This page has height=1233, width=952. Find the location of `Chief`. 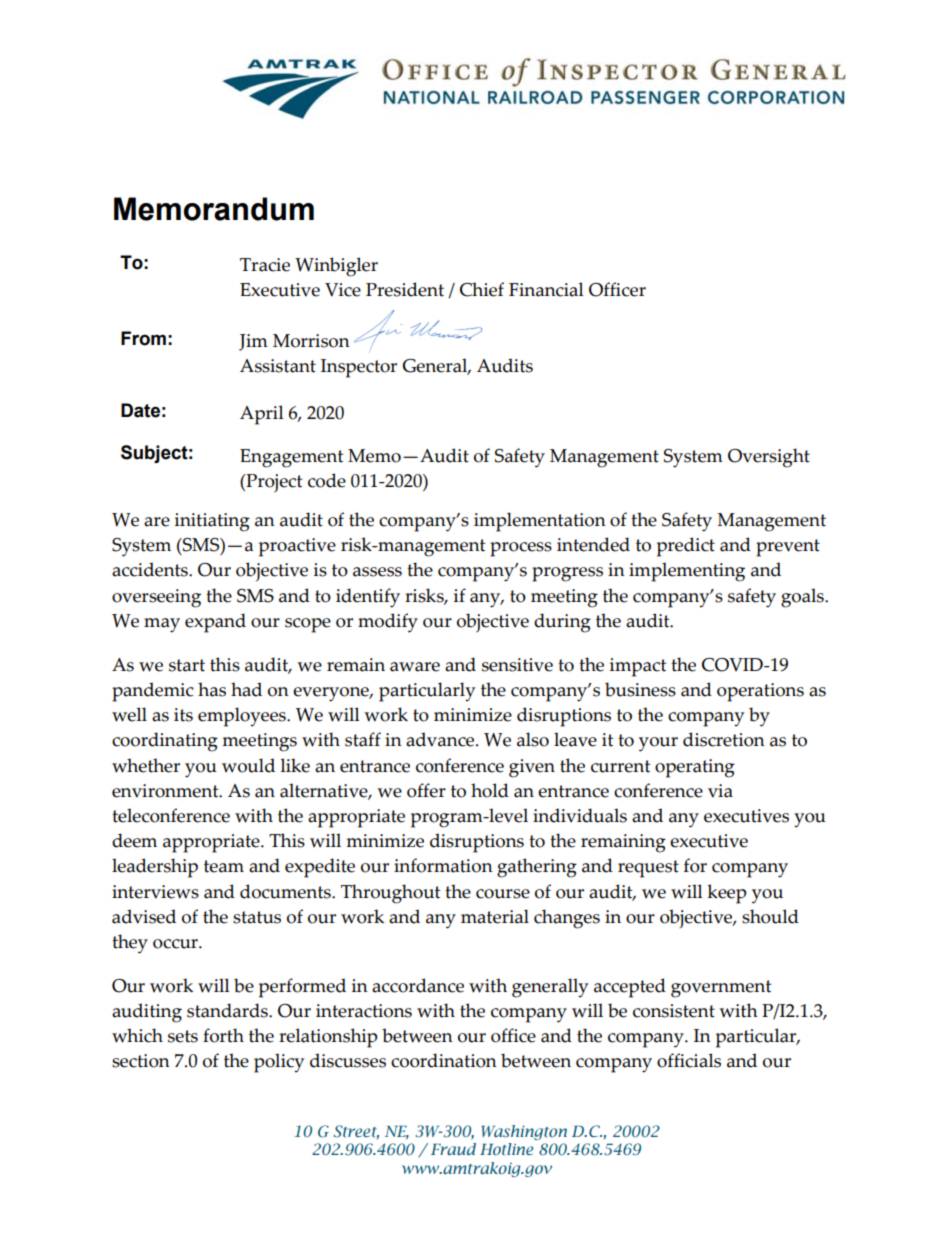

Chief is located at coordinates (482, 289).
